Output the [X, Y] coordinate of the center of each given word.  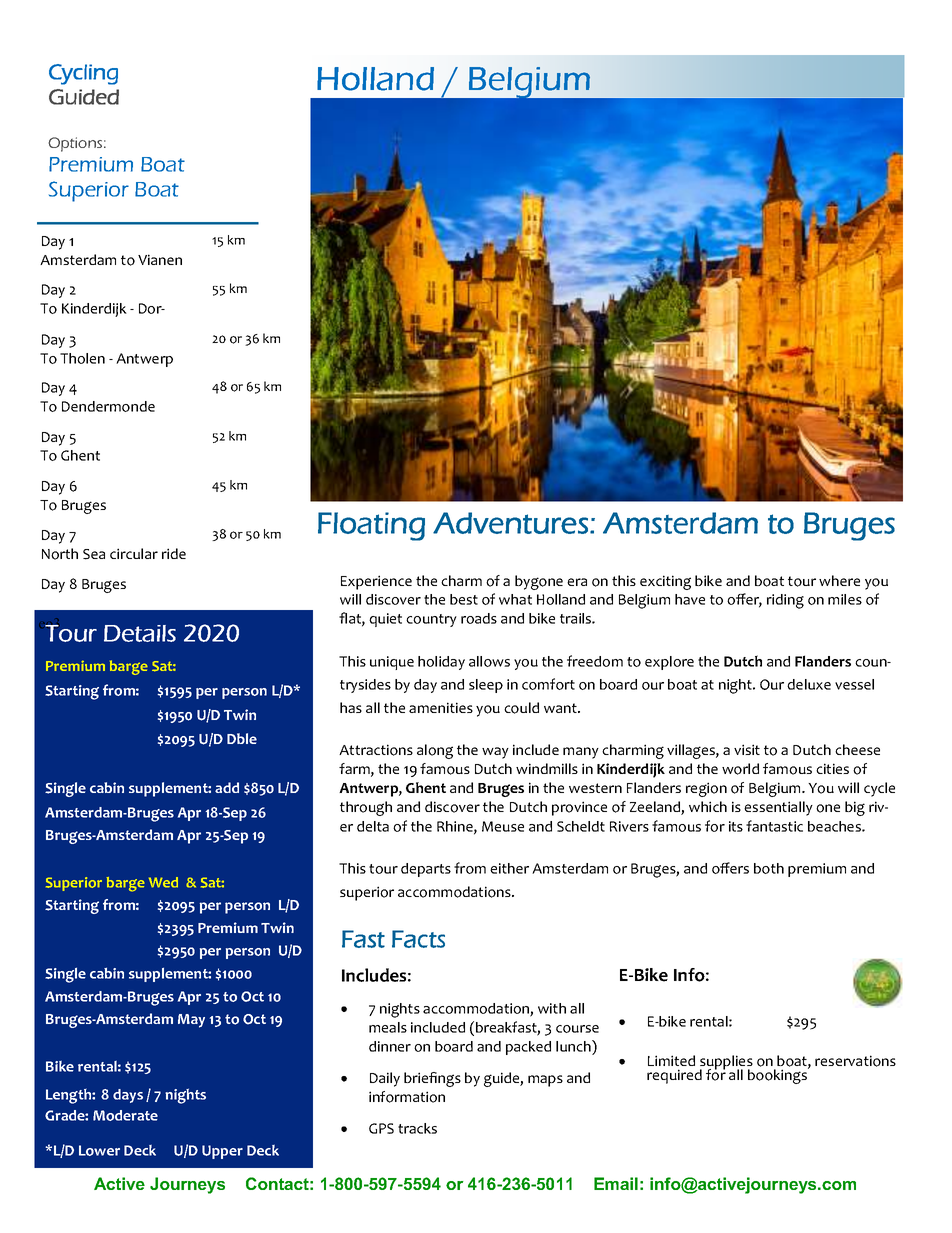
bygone [539, 582]
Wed [163, 882]
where [839, 580]
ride [174, 553]
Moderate [125, 1115]
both [769, 868]
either [509, 868]
